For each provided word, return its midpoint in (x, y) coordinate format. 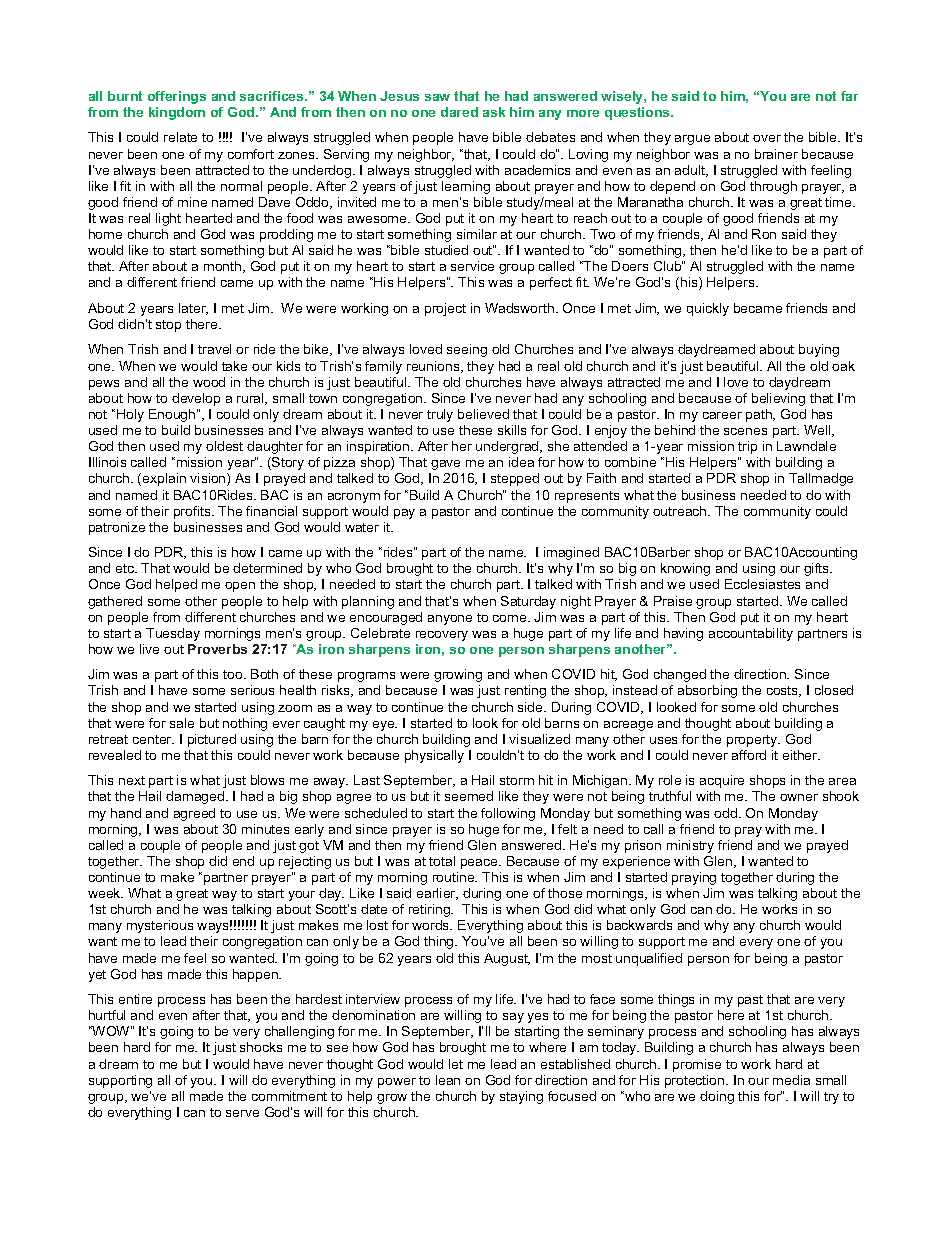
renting (525, 691)
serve (242, 1113)
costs (784, 691)
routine (455, 877)
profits (193, 512)
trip (747, 447)
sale (182, 723)
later (193, 309)
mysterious (160, 926)
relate (180, 137)
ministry (690, 846)
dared (459, 112)
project (445, 309)
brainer (776, 154)
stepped (515, 479)
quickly (708, 309)
